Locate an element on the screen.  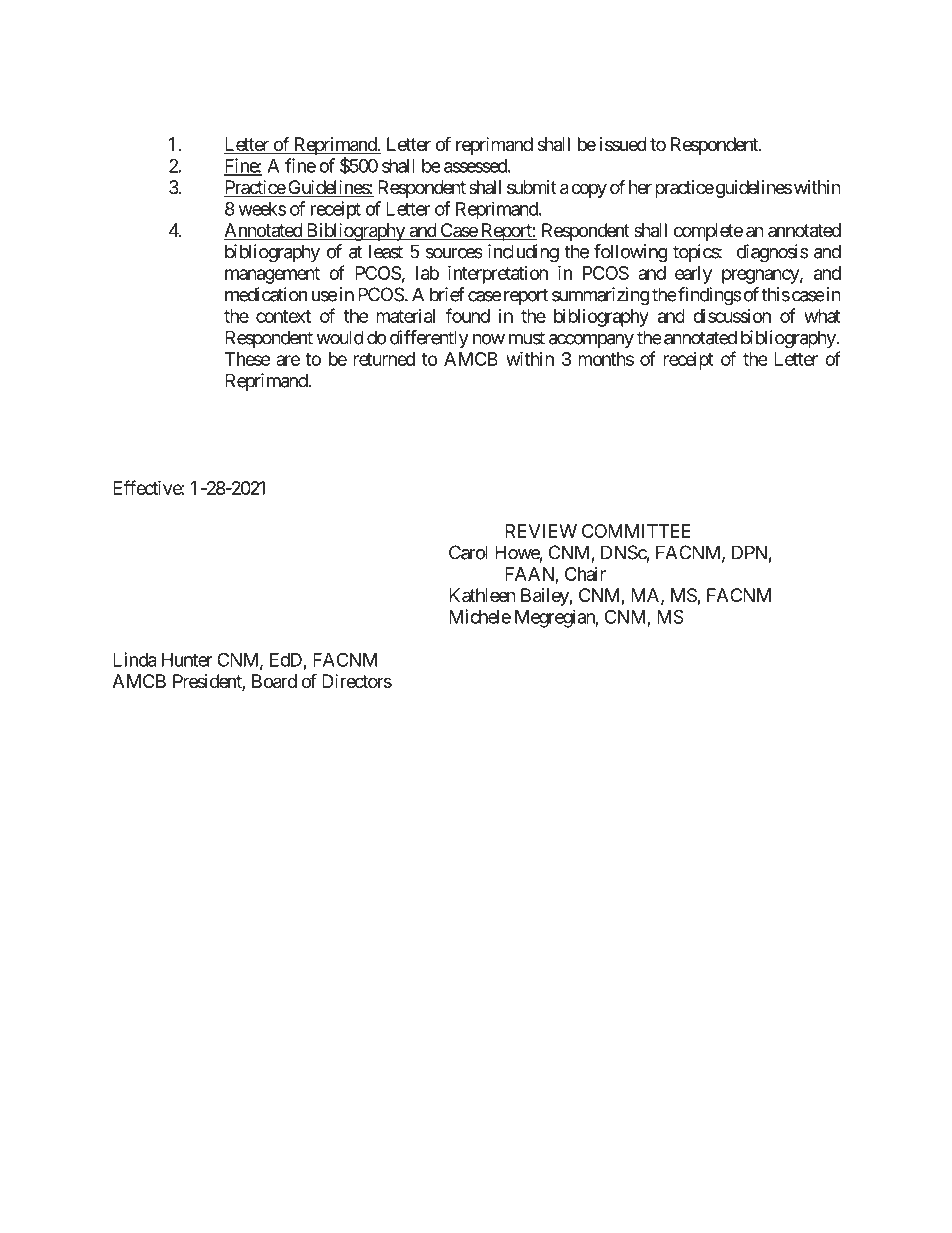
now is located at coordinates (489, 339).
